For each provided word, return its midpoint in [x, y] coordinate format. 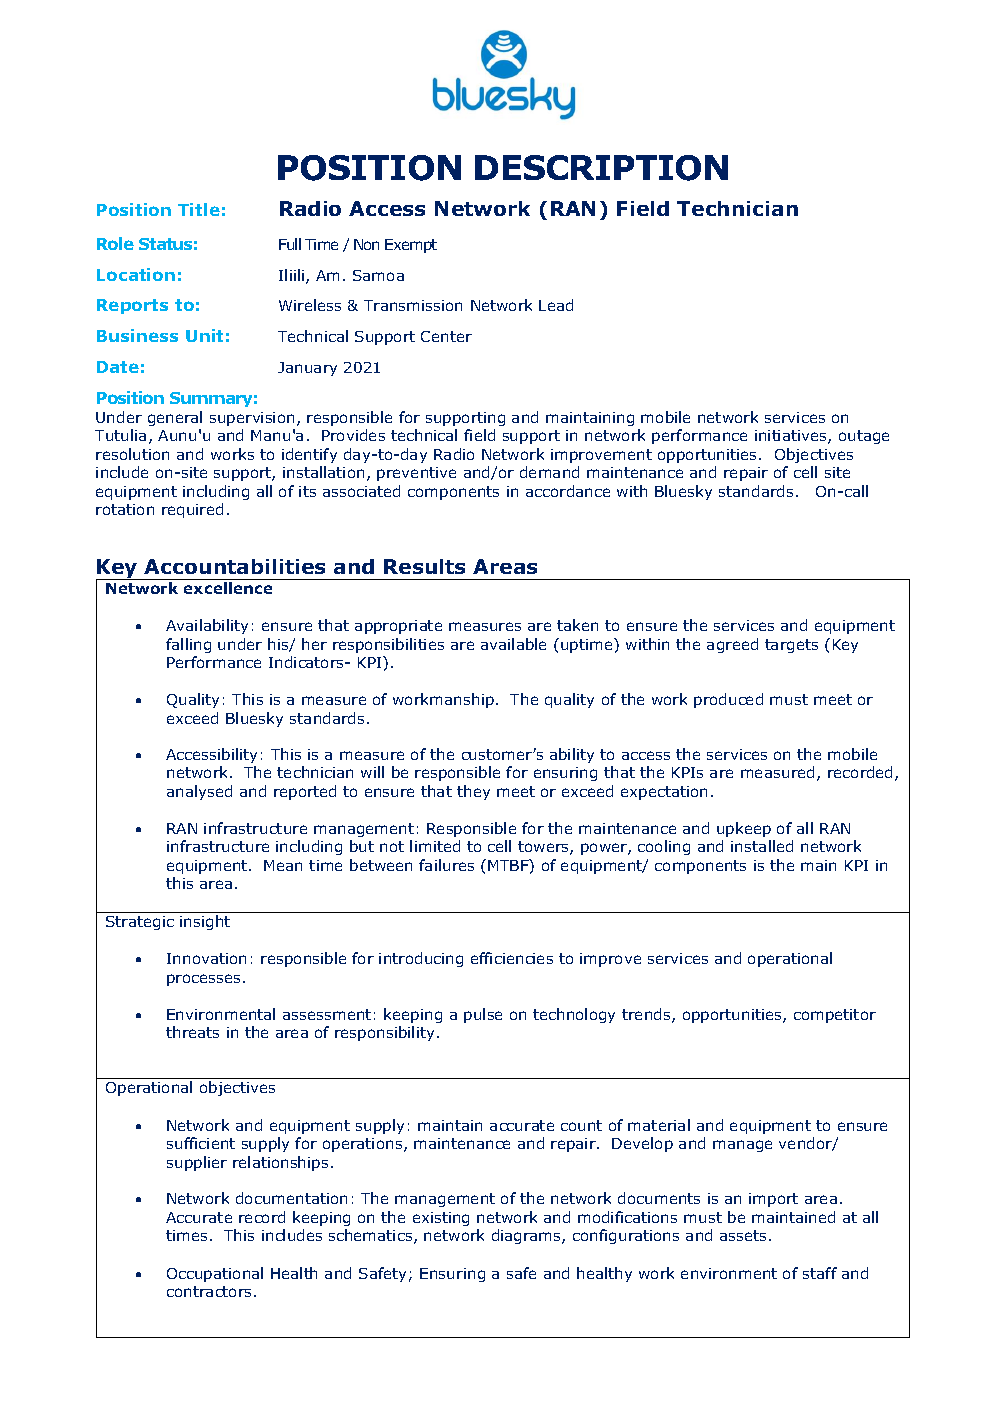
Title [199, 209]
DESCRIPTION [601, 168]
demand [549, 472]
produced [728, 700]
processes [205, 980]
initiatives [792, 437]
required [192, 510]
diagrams [527, 1236]
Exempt [411, 246]
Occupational [215, 1274]
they [473, 792]
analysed [199, 792]
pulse [483, 1015]
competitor [835, 1016]
